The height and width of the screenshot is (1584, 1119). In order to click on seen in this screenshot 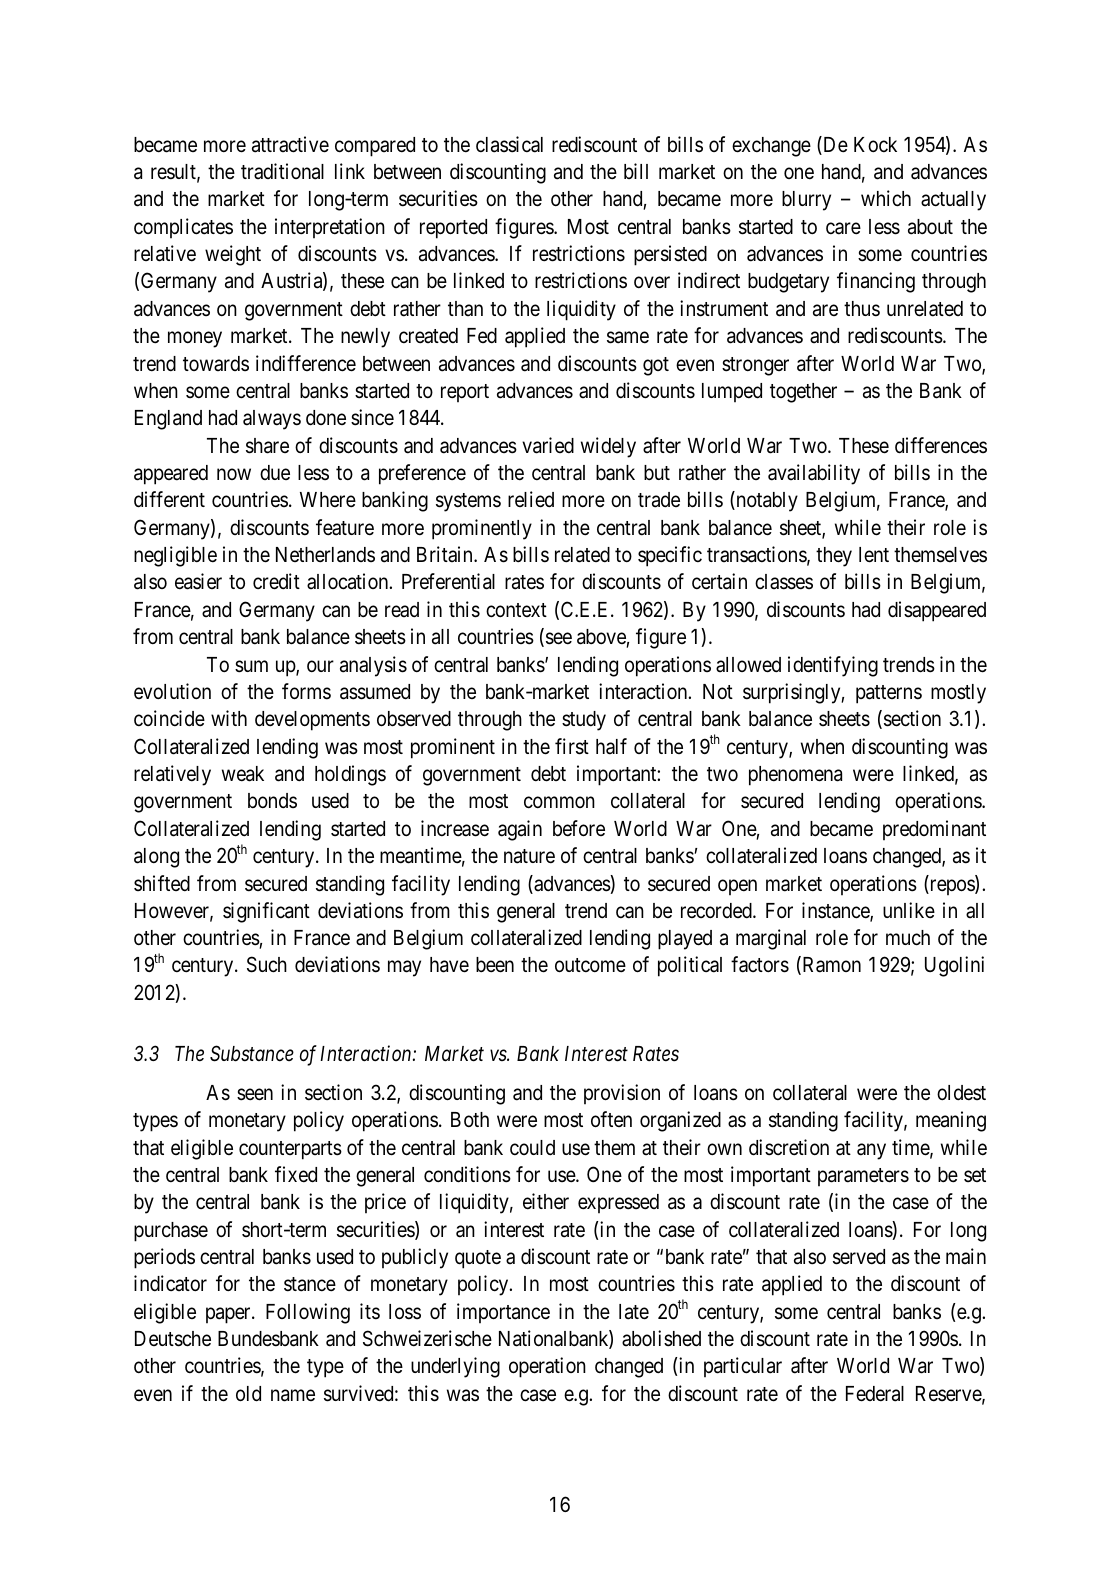, I will do `click(255, 1094)`.
